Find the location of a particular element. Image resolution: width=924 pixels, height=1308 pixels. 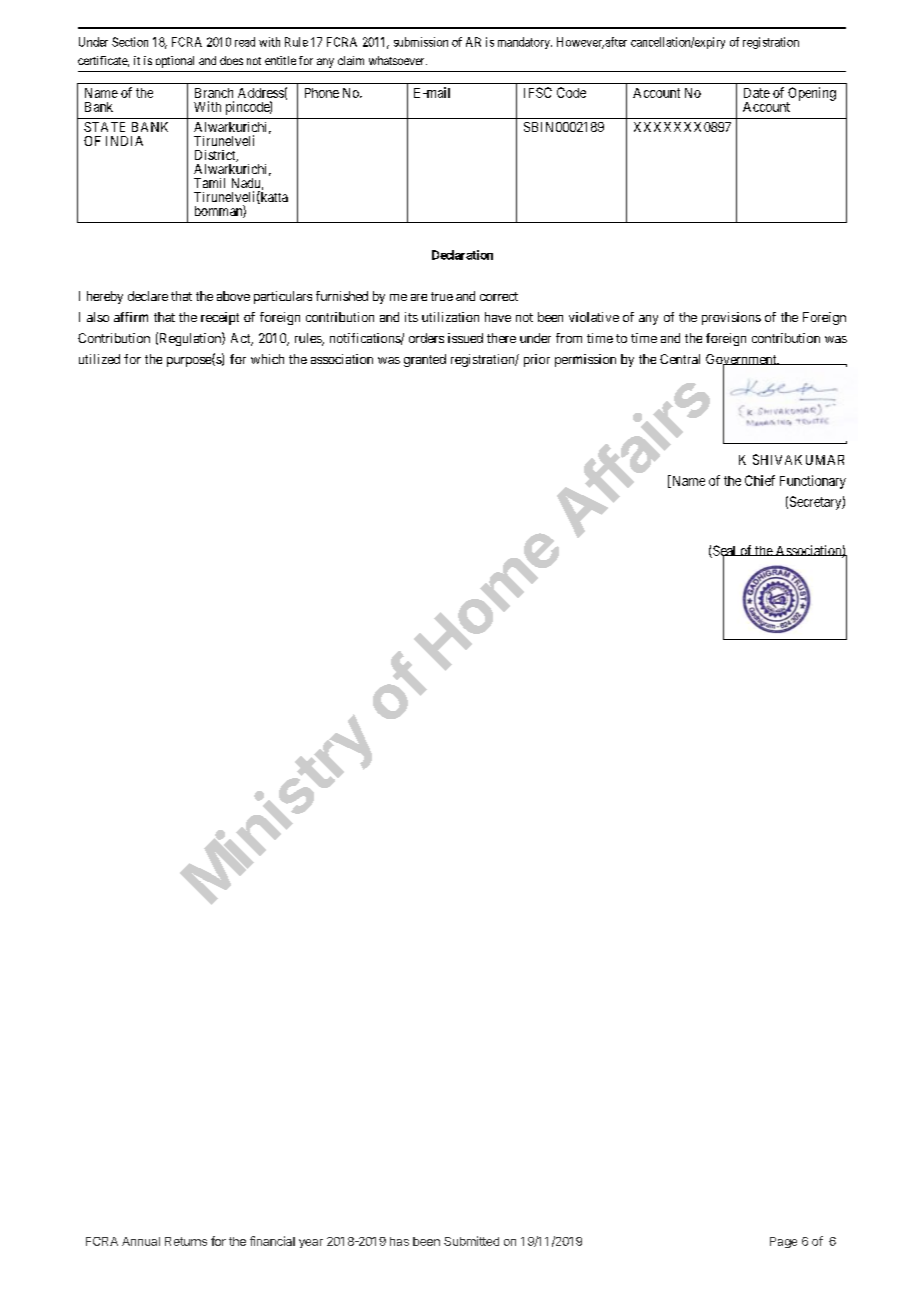

Date is located at coordinates (757, 93).
